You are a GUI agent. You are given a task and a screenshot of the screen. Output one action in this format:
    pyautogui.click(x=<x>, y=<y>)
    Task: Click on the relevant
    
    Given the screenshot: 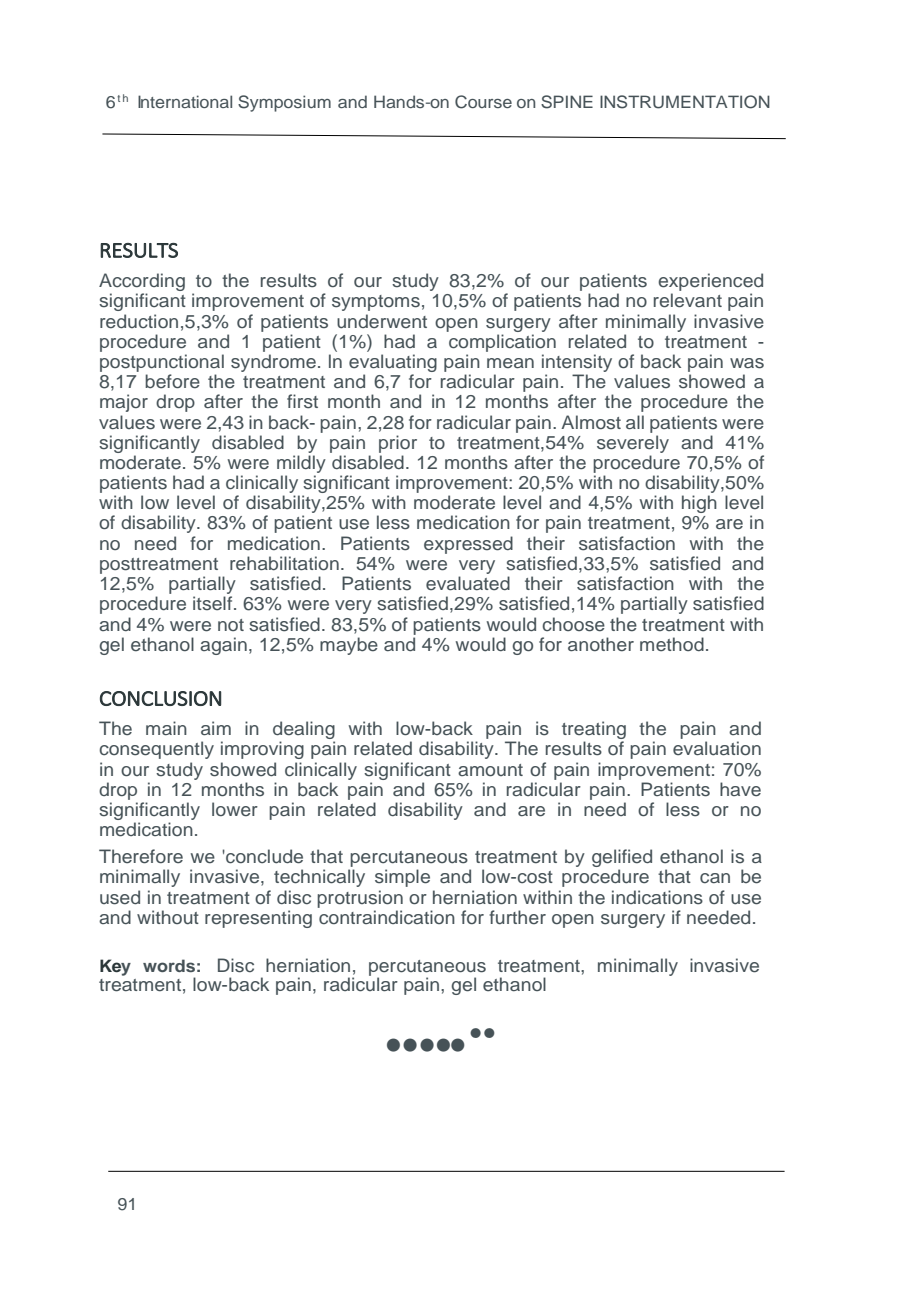 What is the action you would take?
    pyautogui.click(x=688, y=300)
